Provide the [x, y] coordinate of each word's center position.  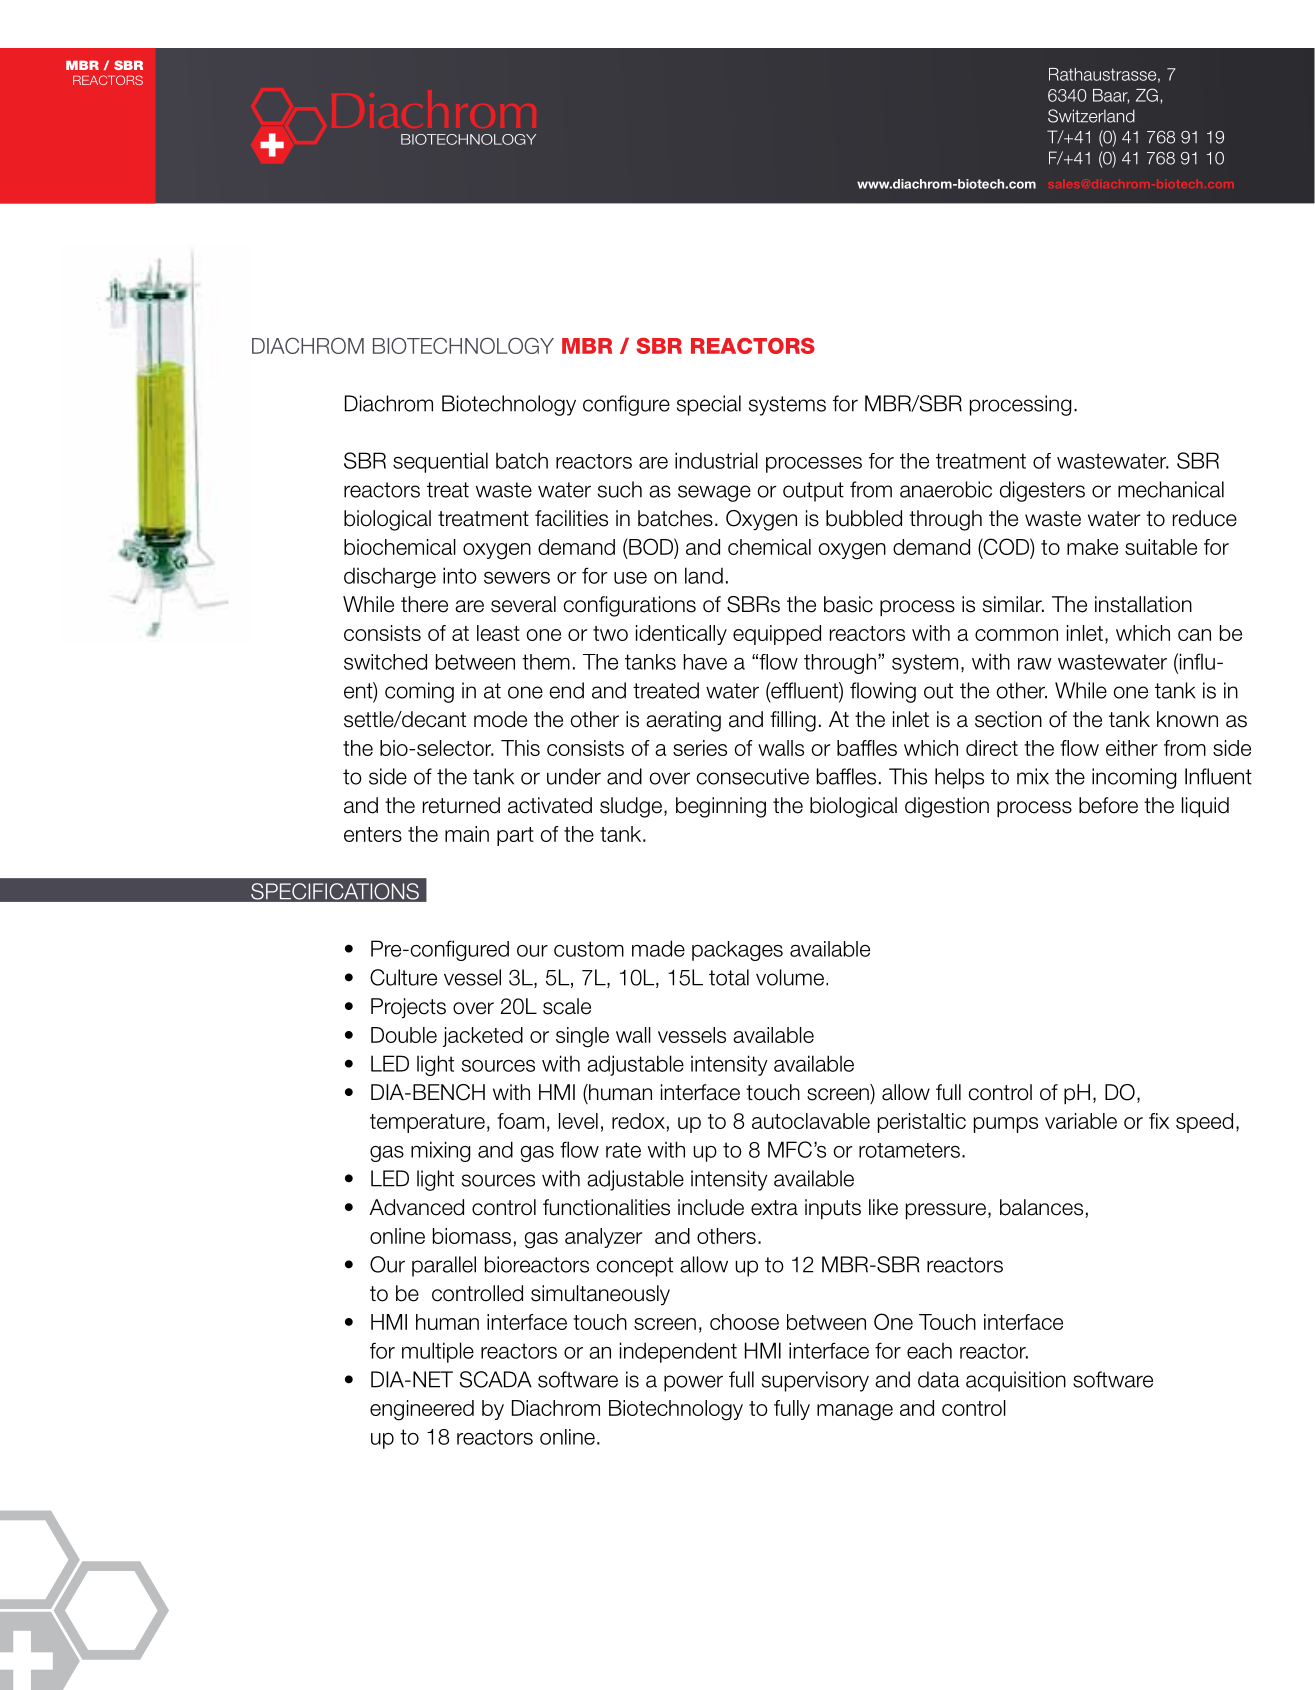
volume [790, 977]
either [1132, 748]
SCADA [496, 1379]
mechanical [1171, 489]
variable [1081, 1121]
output [813, 492]
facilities [571, 518]
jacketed [483, 1037]
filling [793, 721]
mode [500, 719]
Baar [1111, 96]
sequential [440, 462]
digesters [1042, 491]
